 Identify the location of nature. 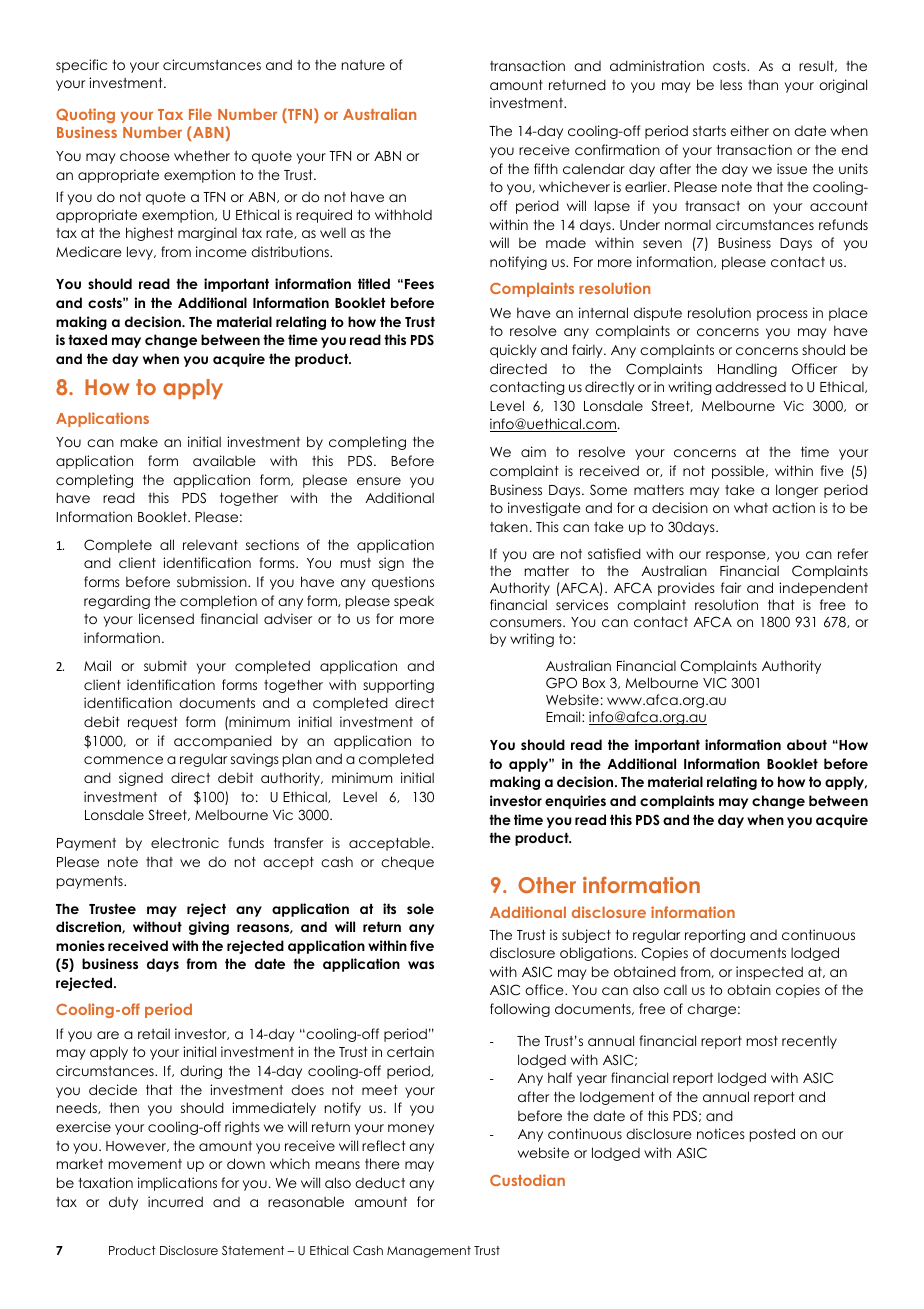
(363, 65).
